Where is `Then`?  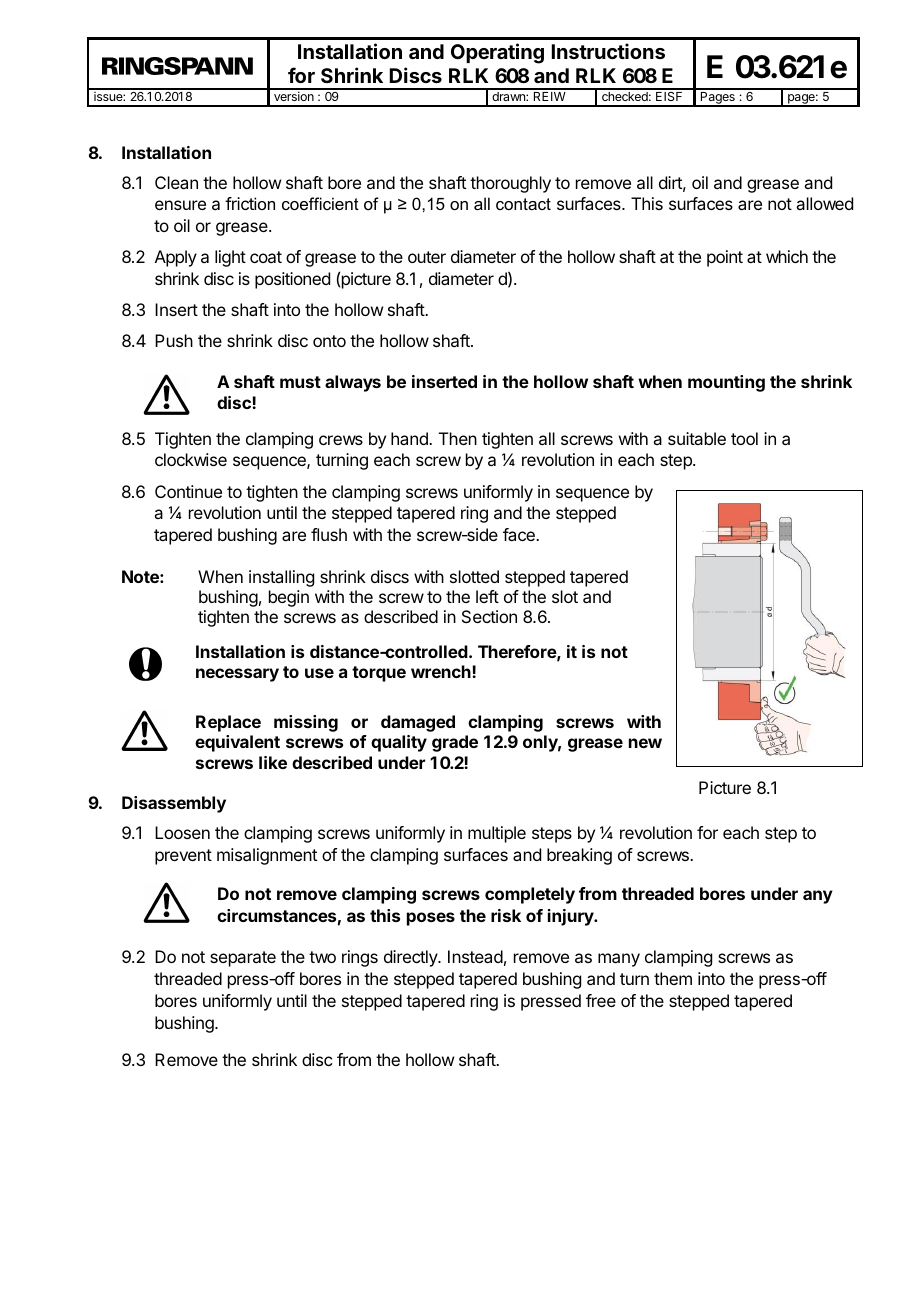
Then is located at coordinates (458, 438).
